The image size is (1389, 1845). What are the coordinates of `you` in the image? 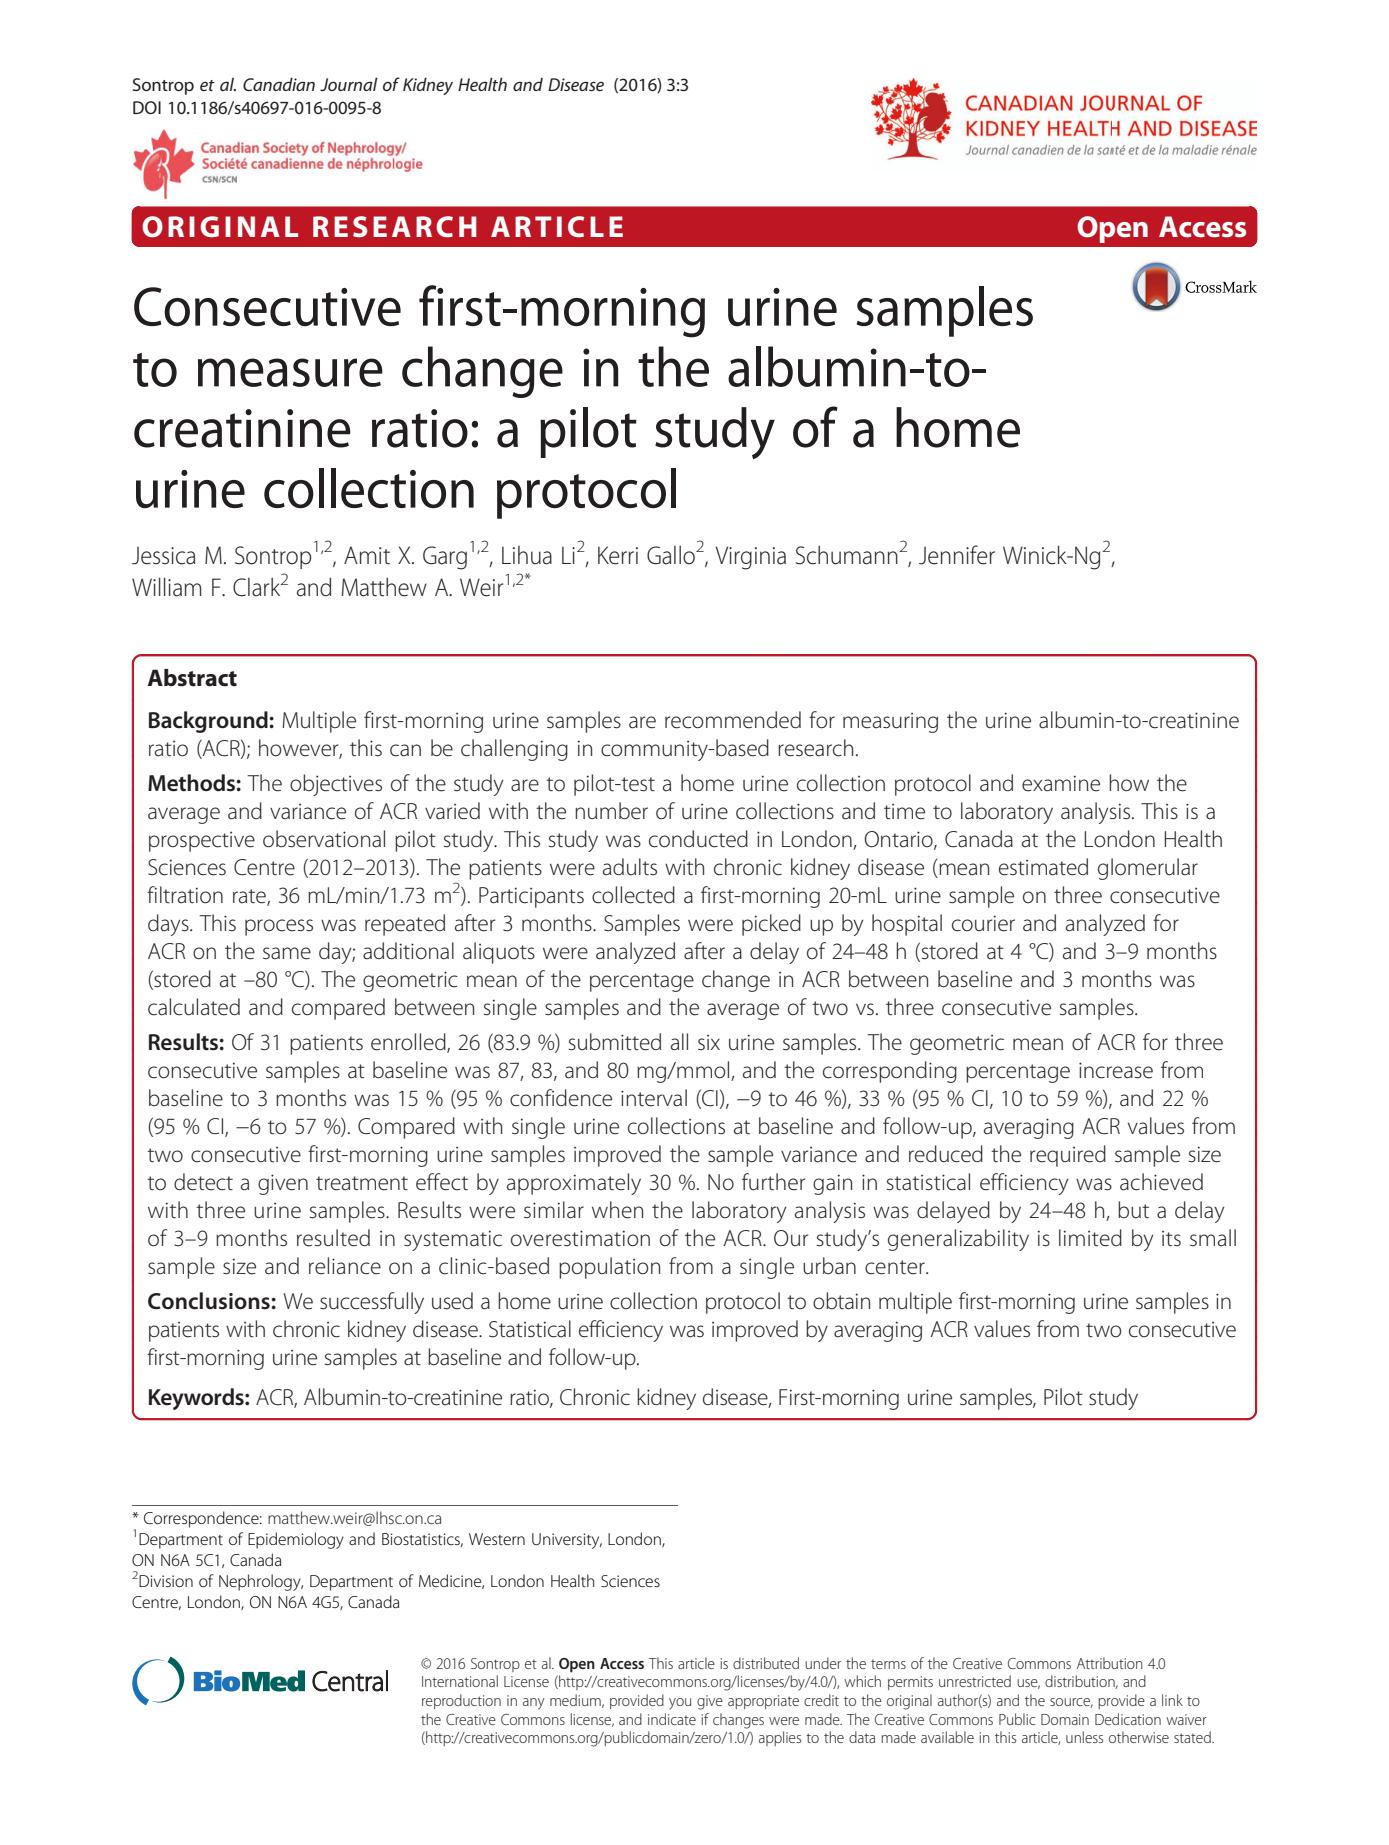 It's located at (680, 1704).
